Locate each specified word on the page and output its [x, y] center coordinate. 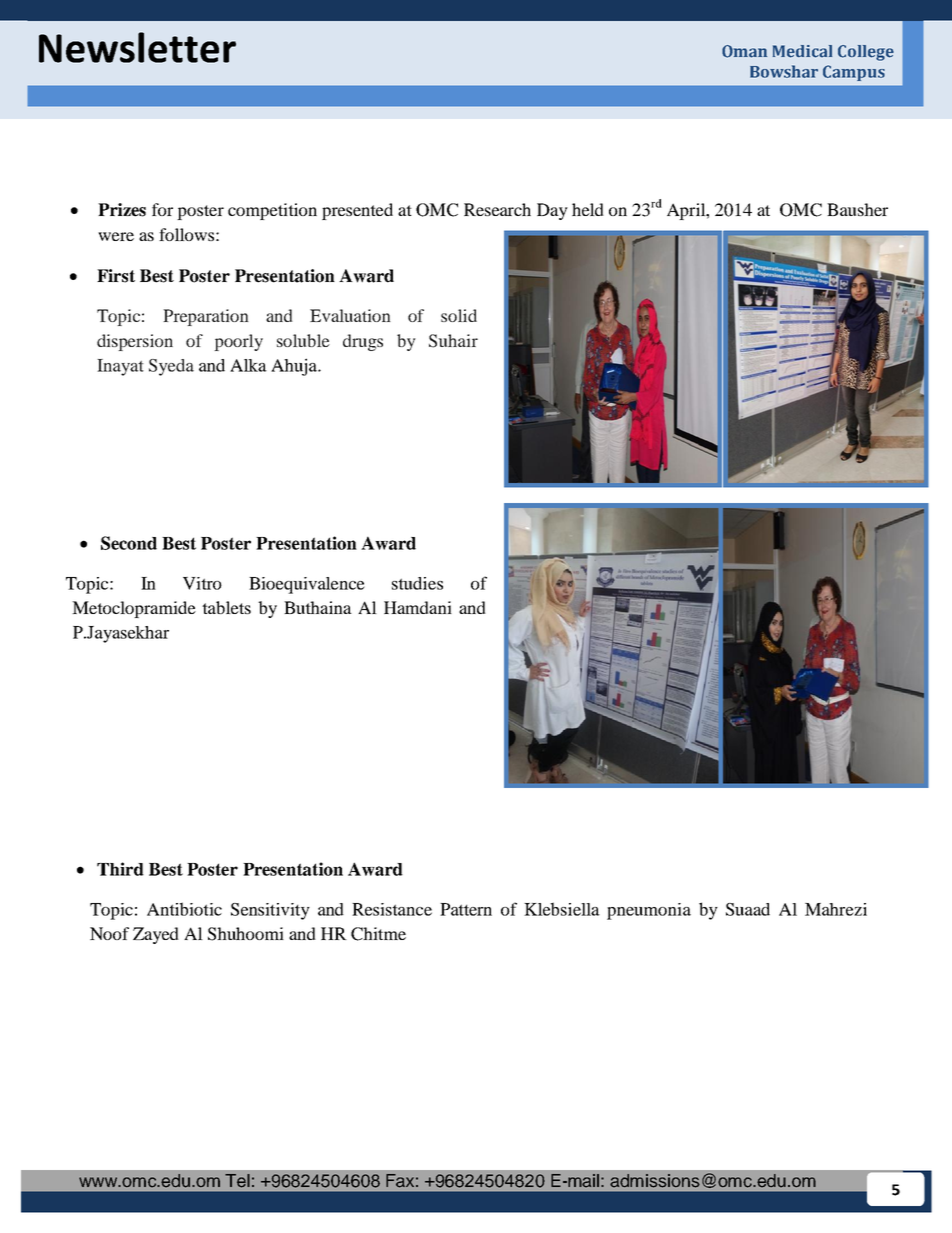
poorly [238, 342]
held [588, 209]
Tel [237, 1181]
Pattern [466, 909]
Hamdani [418, 607]
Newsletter [137, 47]
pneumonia [649, 911]
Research [497, 209]
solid [459, 315]
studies [417, 583]
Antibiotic [184, 909]
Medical [802, 51]
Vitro [202, 583]
